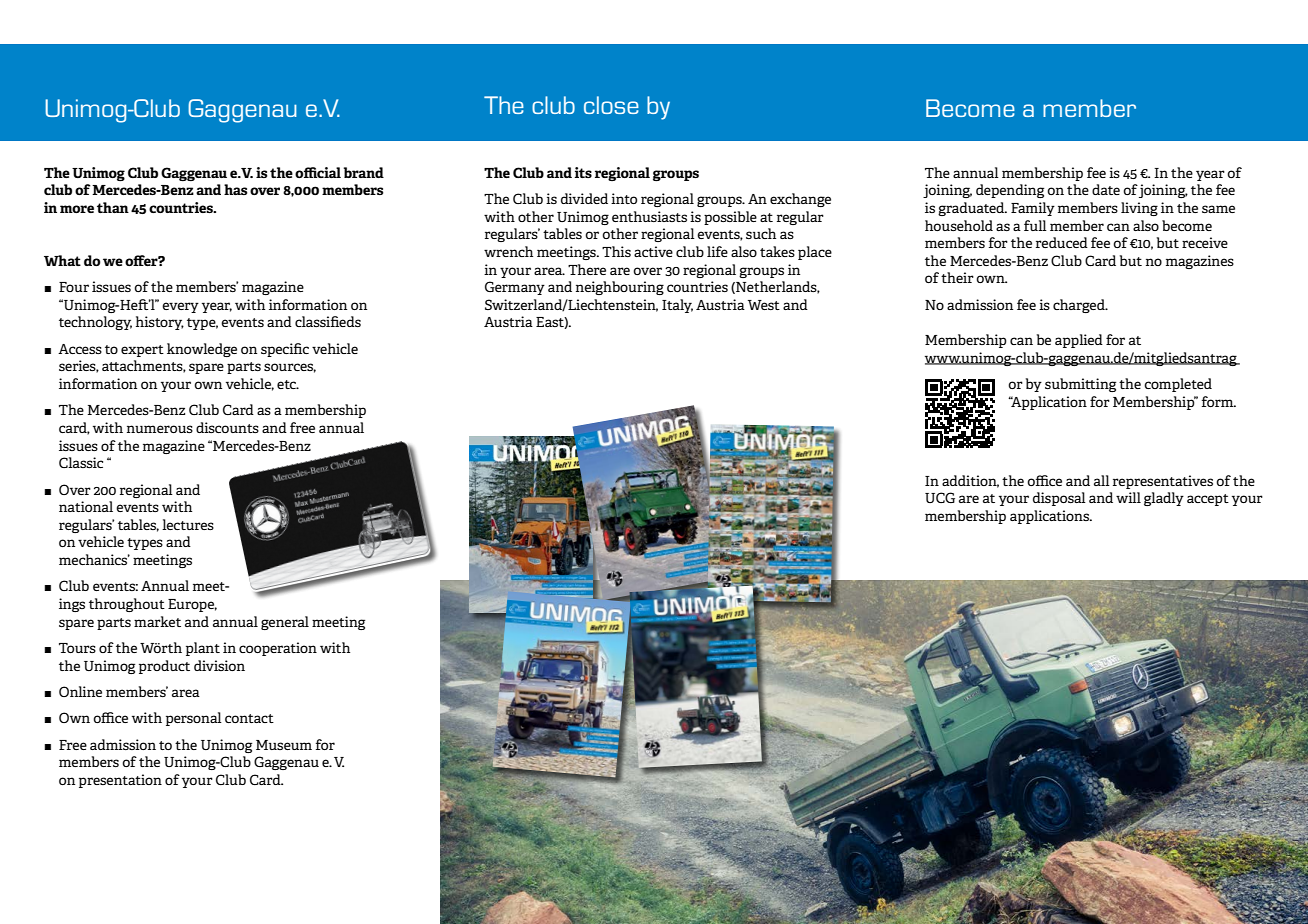 The height and width of the image is (924, 1308). What do you see at coordinates (611, 105) in the image?
I see `close` at bounding box center [611, 105].
